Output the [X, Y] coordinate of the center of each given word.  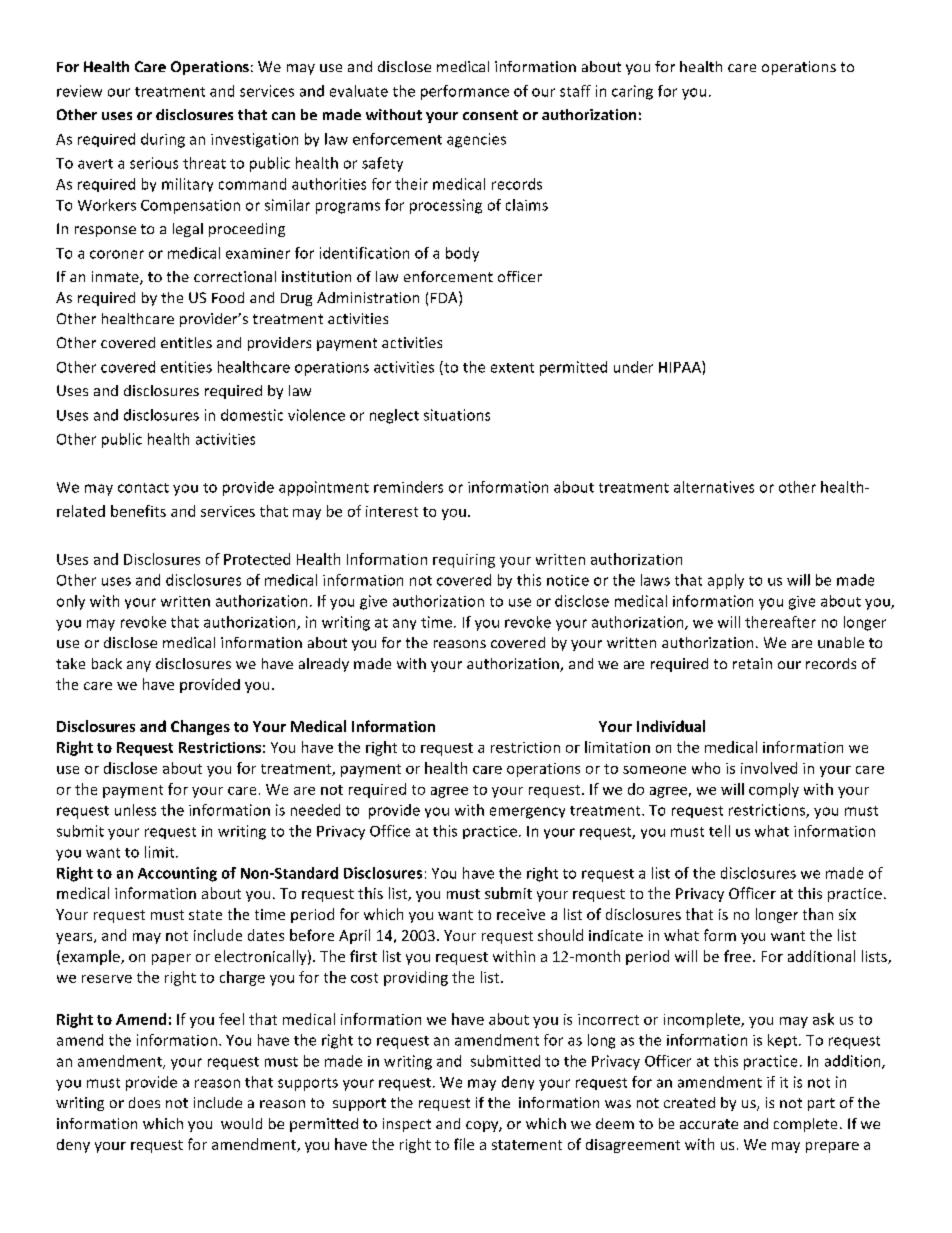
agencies [476, 140]
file [464, 1144]
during [163, 140]
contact [143, 488]
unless [135, 810]
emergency [527, 813]
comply [774, 790]
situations [457, 415]
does [144, 1102]
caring [632, 92]
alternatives [714, 487]
